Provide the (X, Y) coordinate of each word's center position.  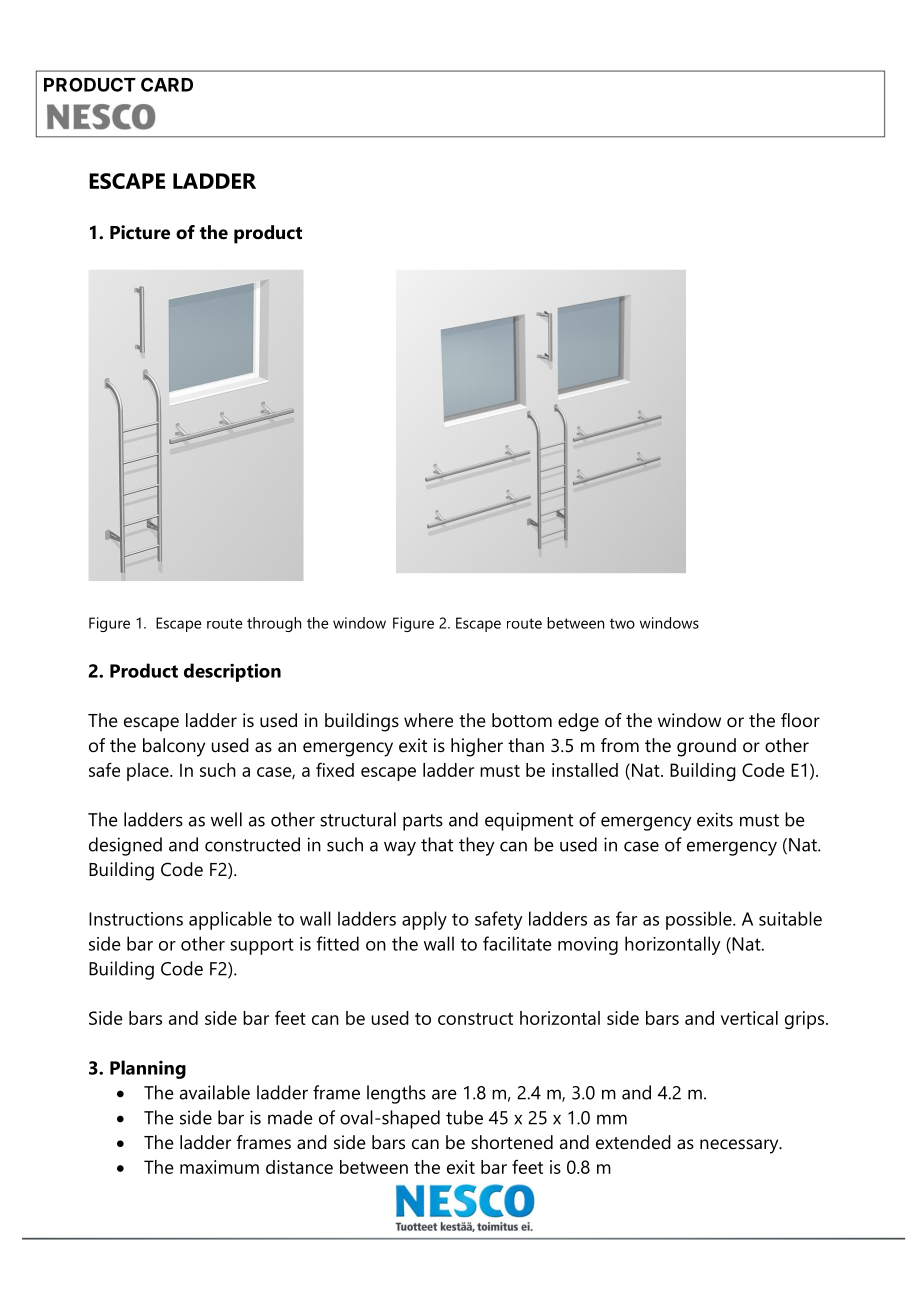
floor (800, 720)
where (428, 720)
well (226, 819)
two (622, 623)
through (274, 624)
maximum (219, 1167)
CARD (167, 84)
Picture (140, 232)
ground (706, 747)
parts (423, 822)
